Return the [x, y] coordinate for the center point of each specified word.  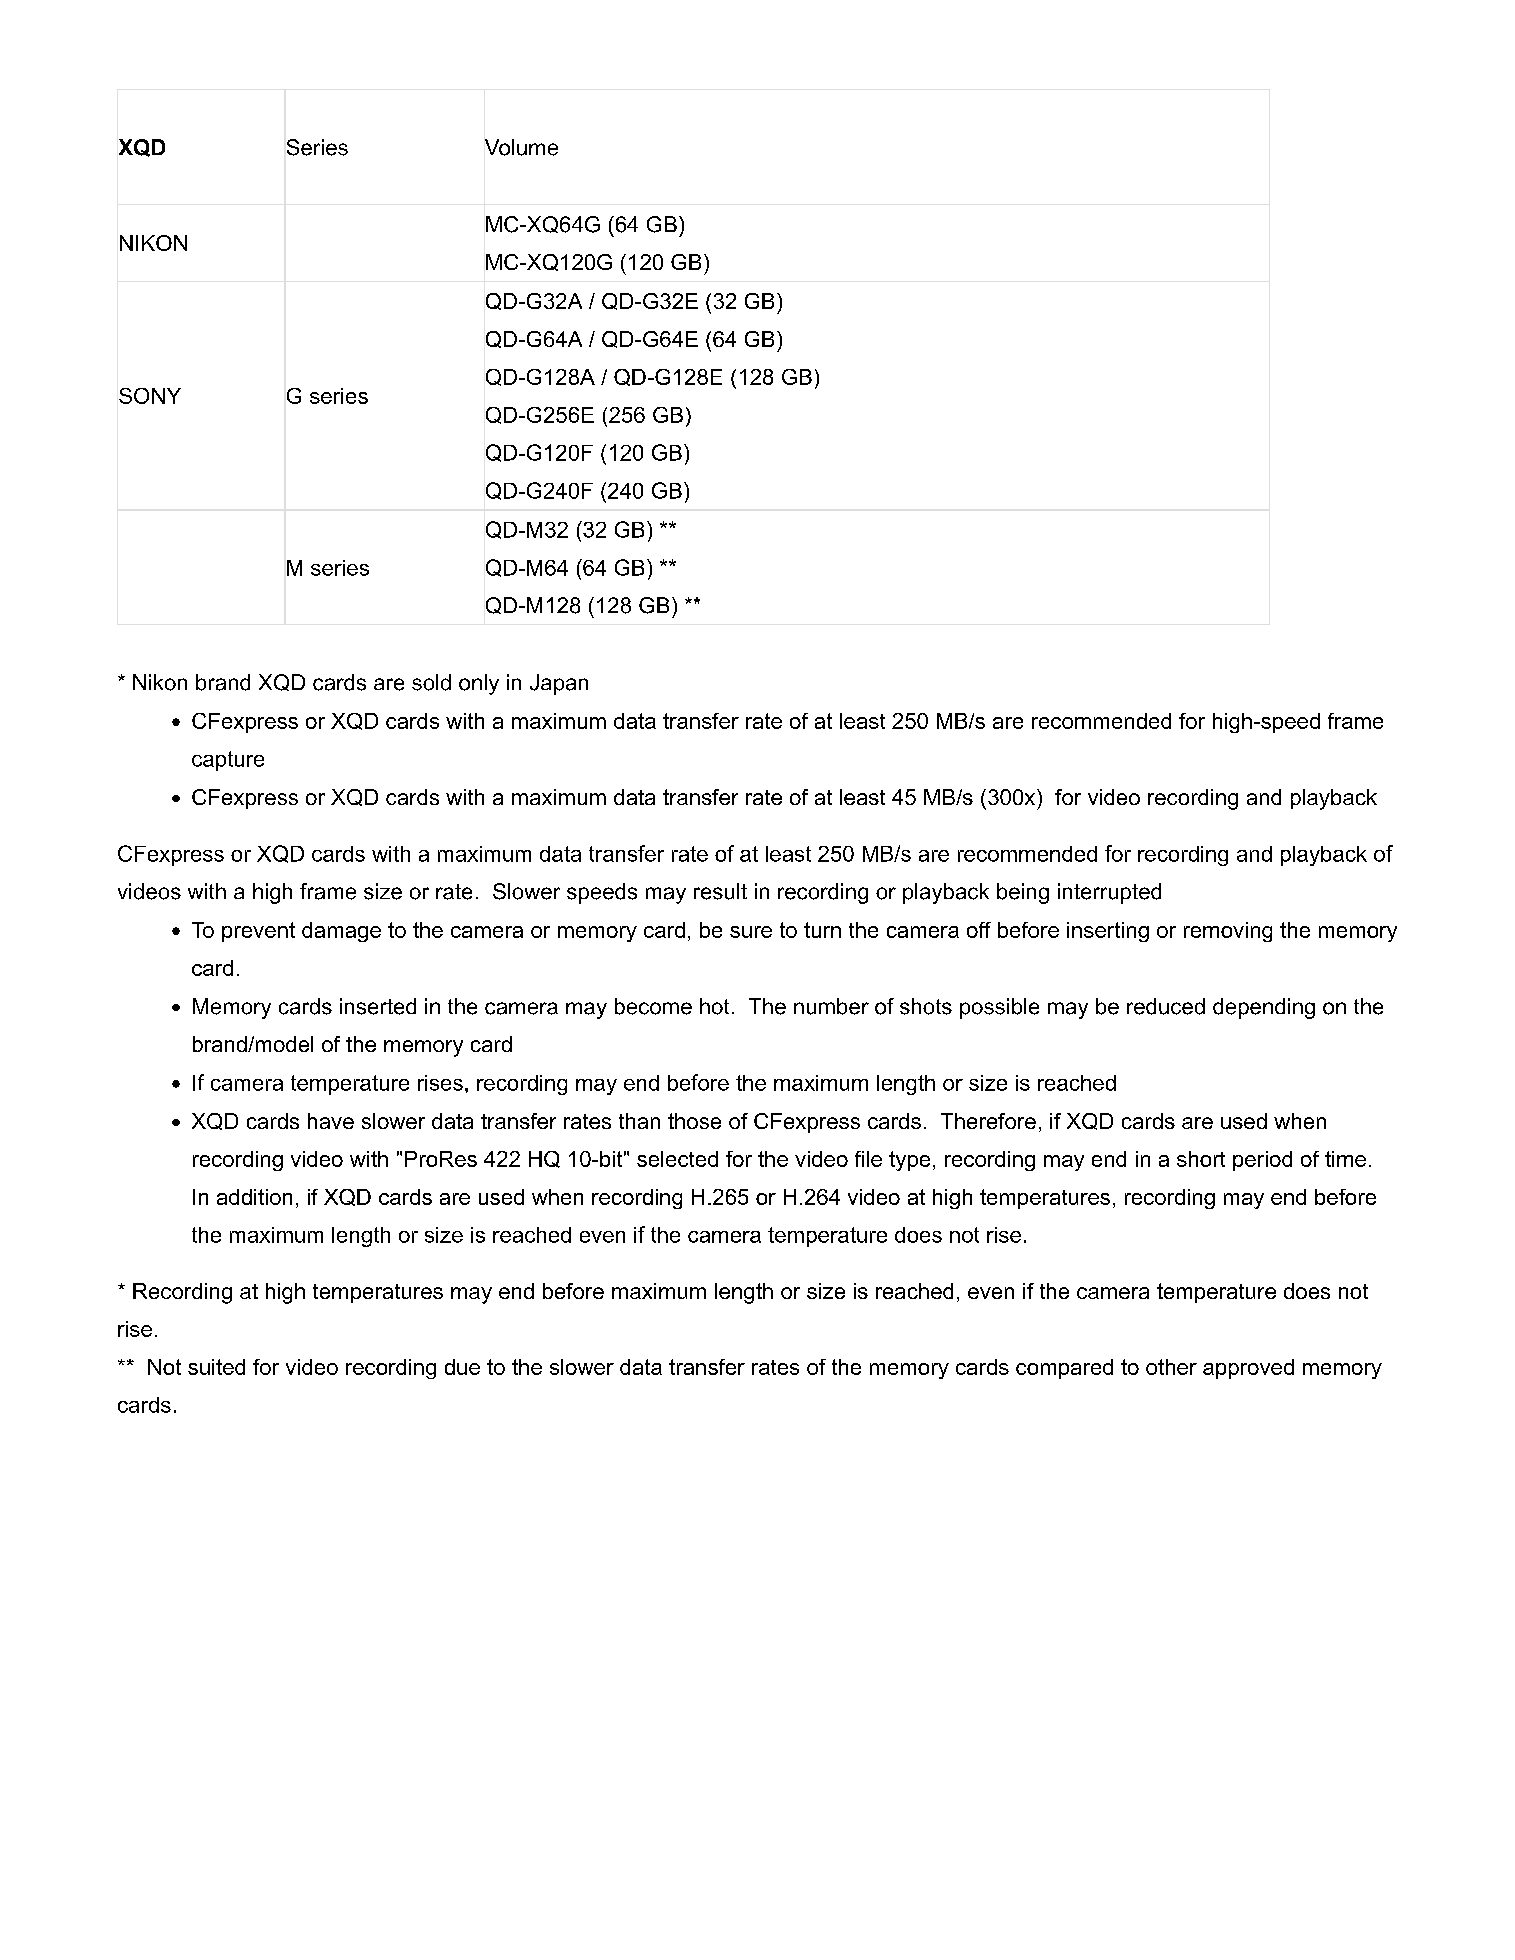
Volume [521, 147]
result [720, 891]
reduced [1166, 1006]
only [479, 684]
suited [216, 1367]
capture [228, 761]
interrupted [1109, 893]
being [1023, 893]
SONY [150, 396]
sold [431, 682]
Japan [559, 684]
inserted [378, 1006]
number [831, 1006]
